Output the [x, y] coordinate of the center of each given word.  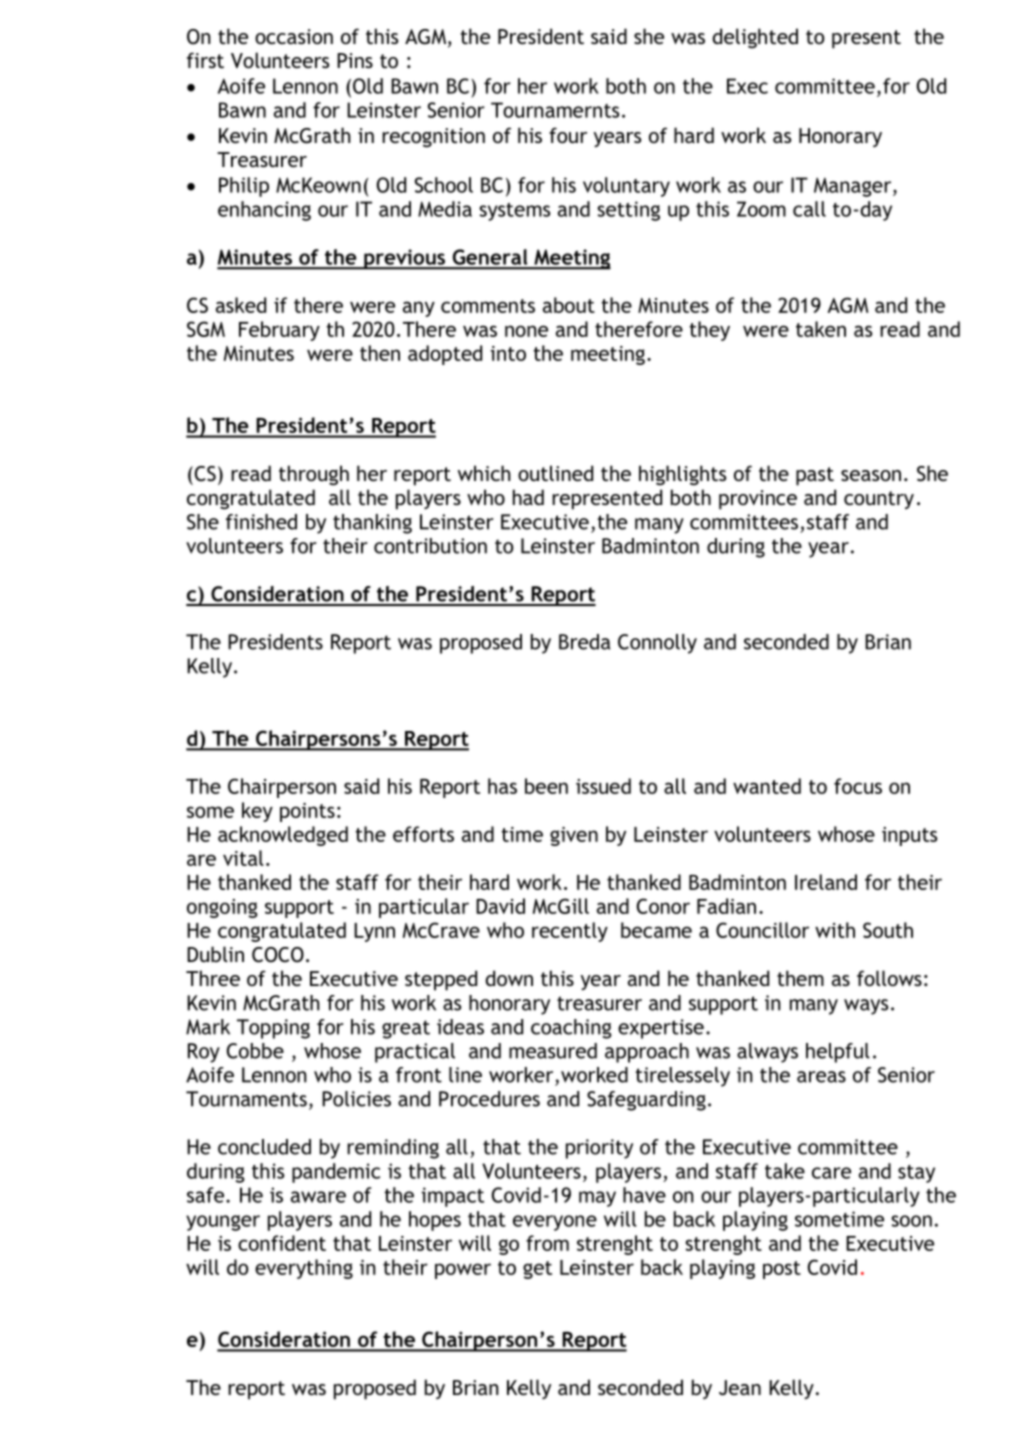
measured [553, 1051]
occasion [294, 36]
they [709, 331]
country [879, 500]
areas [821, 1077]
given [574, 836]
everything [304, 1269]
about [569, 305]
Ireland [826, 882]
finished [261, 522]
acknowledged [283, 836]
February [279, 331]
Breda [585, 642]
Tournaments [246, 1099]
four [568, 135]
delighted [755, 38]
